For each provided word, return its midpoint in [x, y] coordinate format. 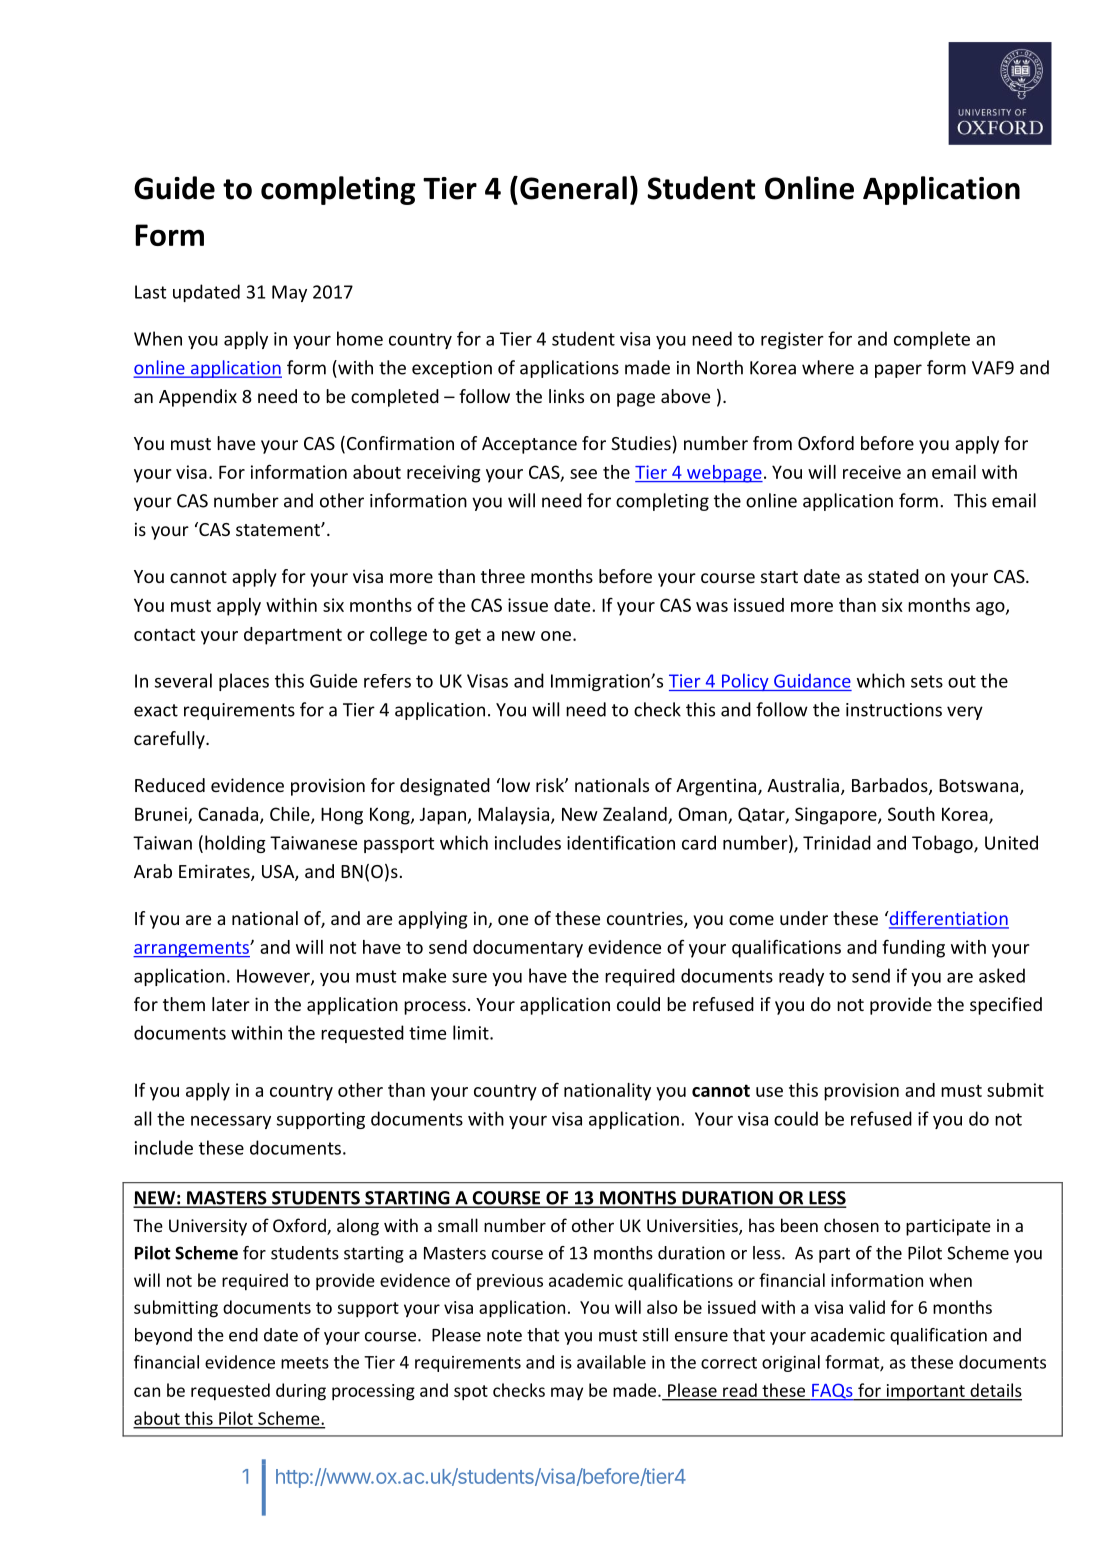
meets [305, 1363]
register [792, 340]
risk [551, 785]
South [911, 814]
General [573, 188]
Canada [229, 815]
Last [150, 292]
